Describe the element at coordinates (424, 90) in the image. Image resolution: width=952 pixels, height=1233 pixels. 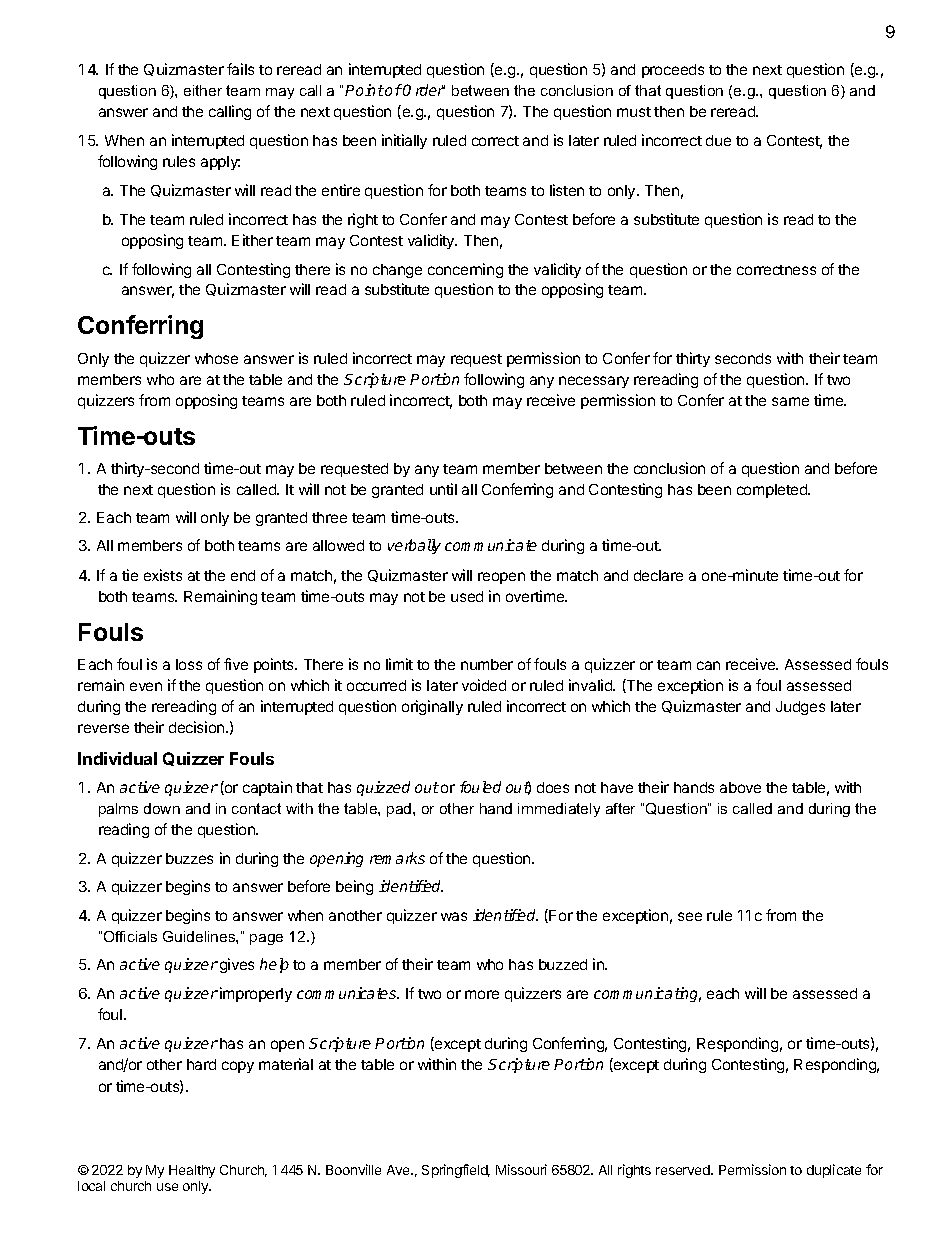
I see `Order` at that location.
